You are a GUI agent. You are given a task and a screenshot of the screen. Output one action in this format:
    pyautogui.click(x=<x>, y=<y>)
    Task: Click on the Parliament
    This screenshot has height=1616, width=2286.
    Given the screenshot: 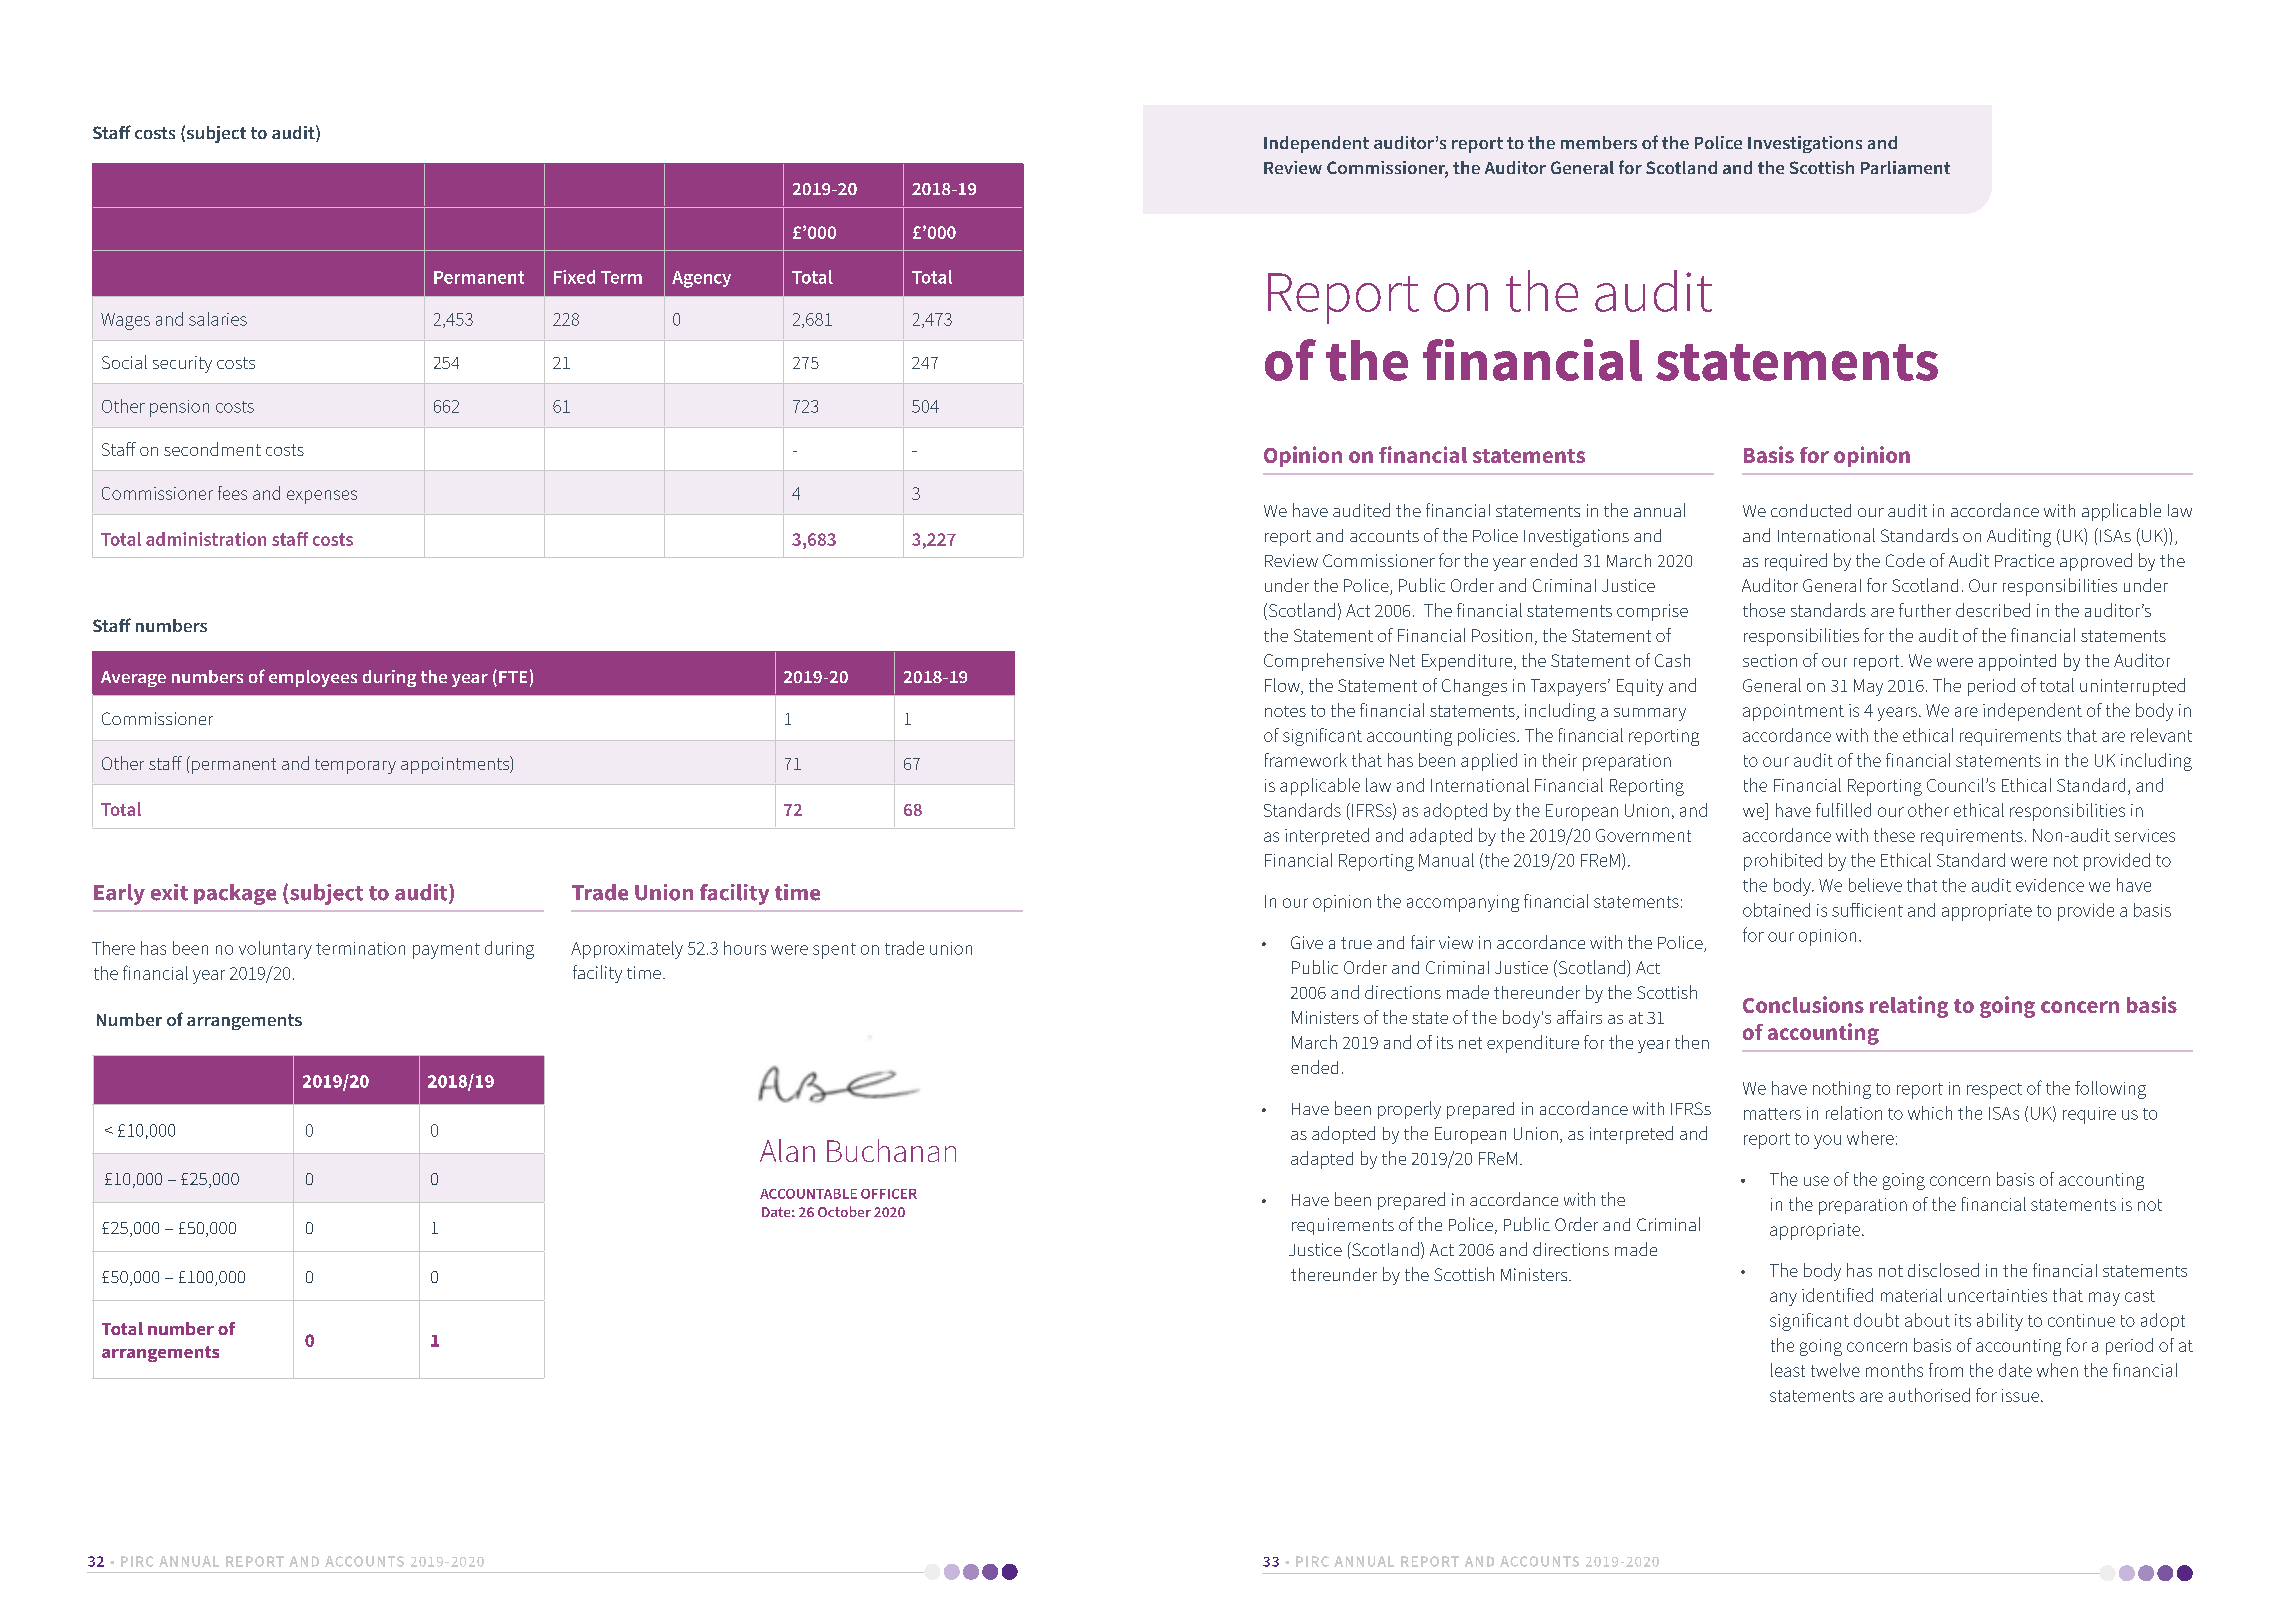 What is the action you would take?
    pyautogui.click(x=1905, y=167)
